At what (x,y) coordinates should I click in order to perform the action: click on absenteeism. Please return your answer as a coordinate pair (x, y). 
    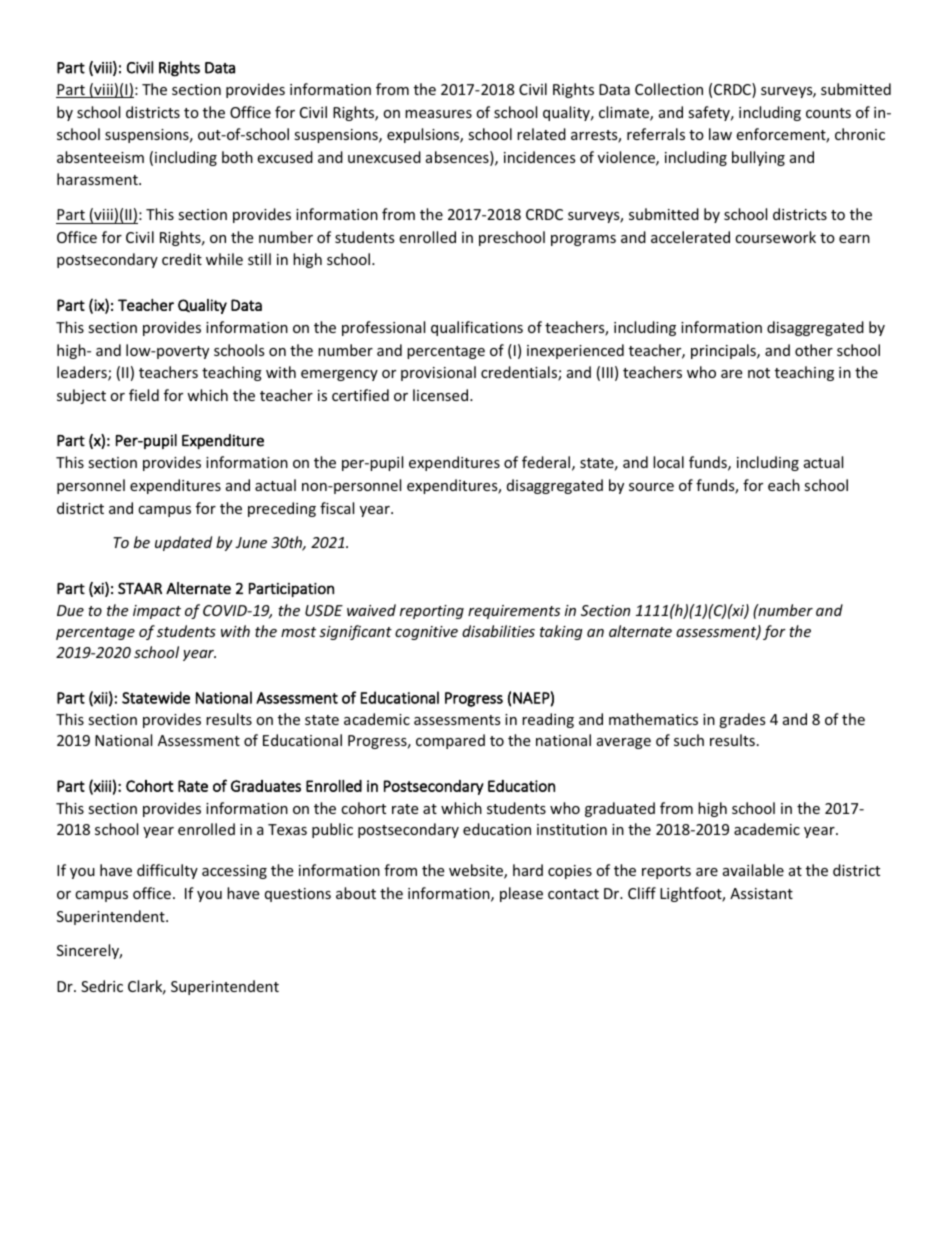
    Looking at the image, I should click on (100, 157).
